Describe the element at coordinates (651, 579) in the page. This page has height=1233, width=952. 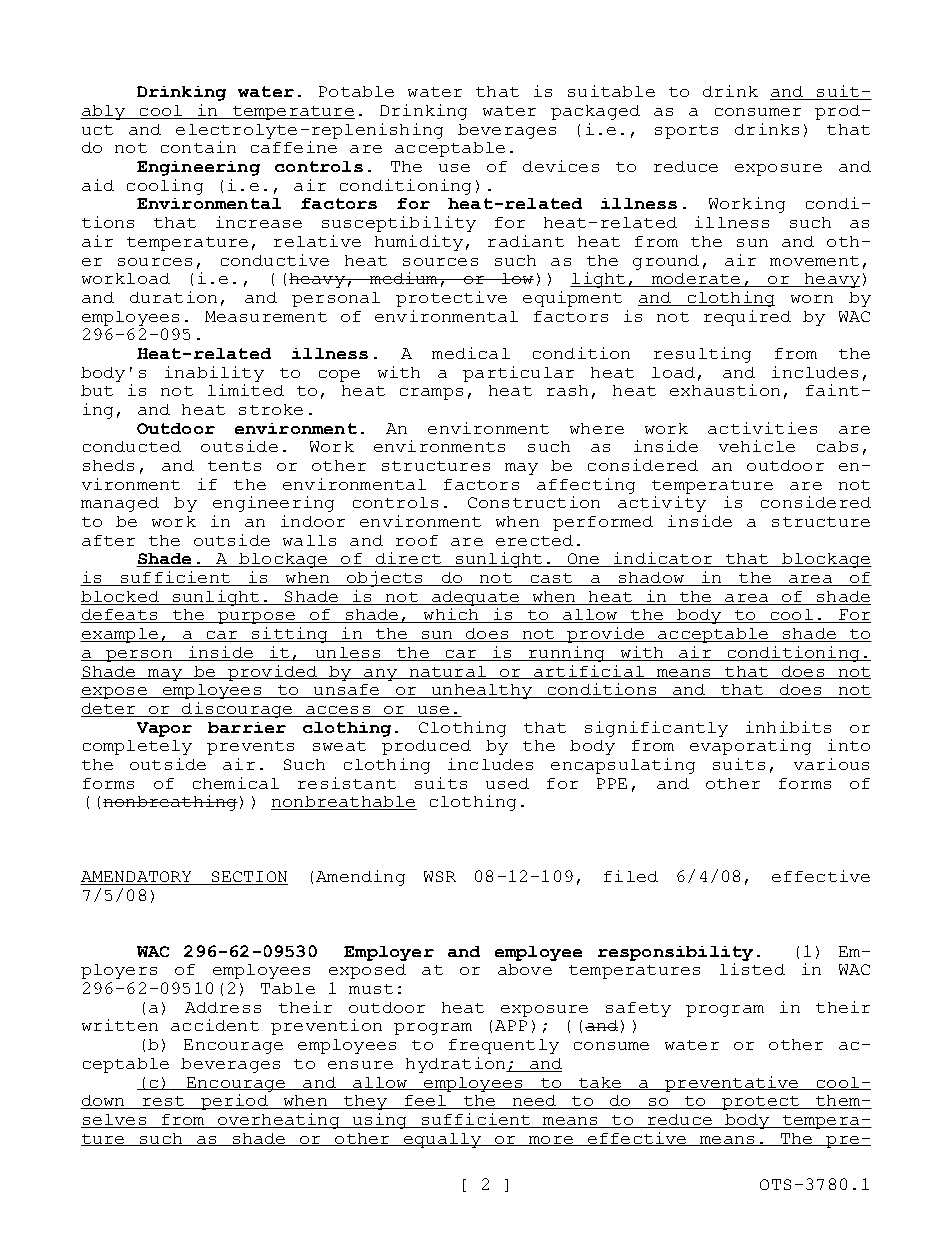
I see `shadow` at that location.
